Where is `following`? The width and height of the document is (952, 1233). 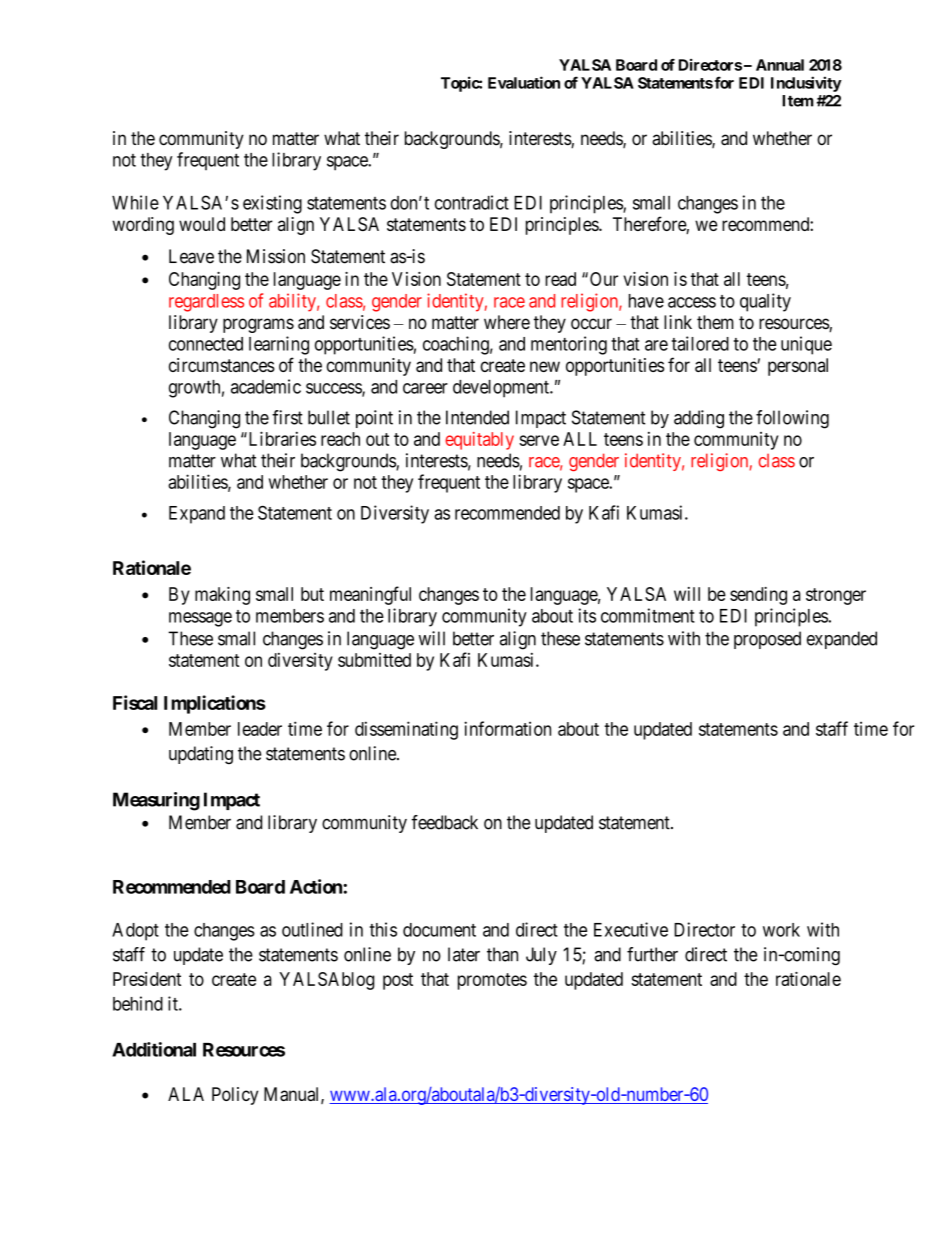
following is located at coordinates (792, 419).
